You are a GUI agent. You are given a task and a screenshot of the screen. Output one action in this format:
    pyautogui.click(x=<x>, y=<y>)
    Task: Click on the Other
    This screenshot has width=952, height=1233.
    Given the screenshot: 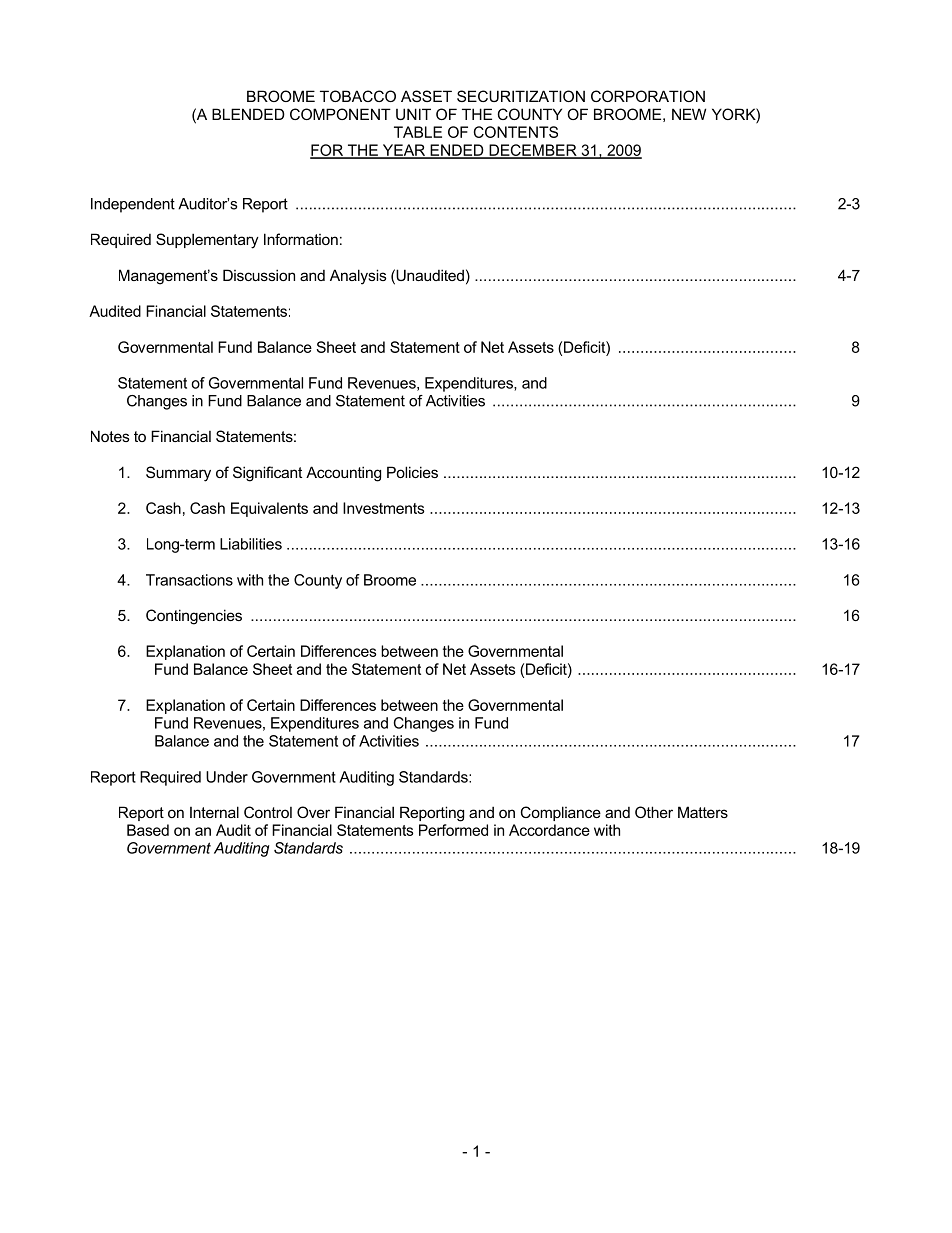 What is the action you would take?
    pyautogui.click(x=654, y=812)
